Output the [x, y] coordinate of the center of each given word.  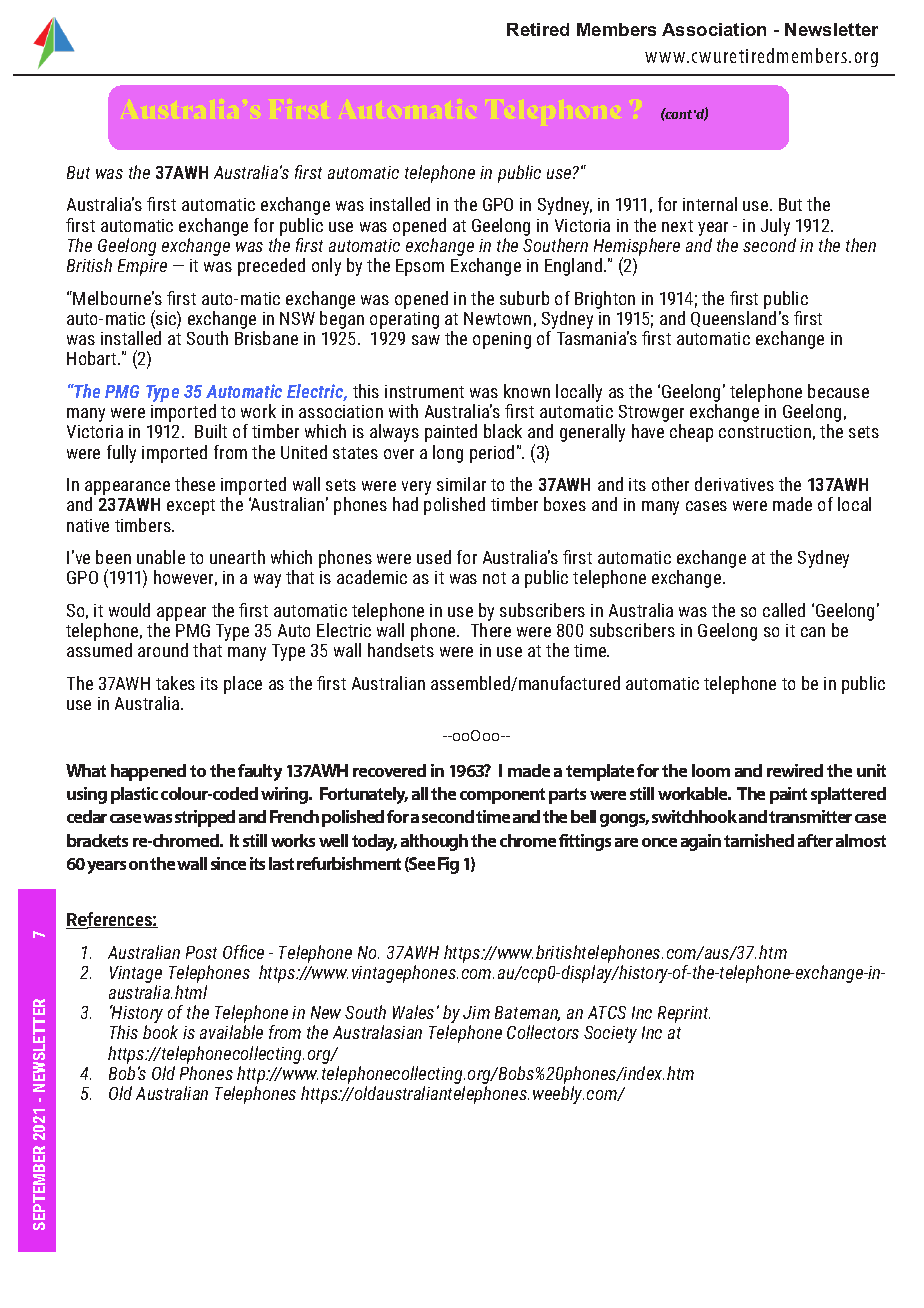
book [160, 1032]
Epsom [420, 267]
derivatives [734, 484]
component [502, 796]
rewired [795, 770]
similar [461, 484]
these [195, 484]
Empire [142, 267]
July [775, 227]
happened [148, 772]
